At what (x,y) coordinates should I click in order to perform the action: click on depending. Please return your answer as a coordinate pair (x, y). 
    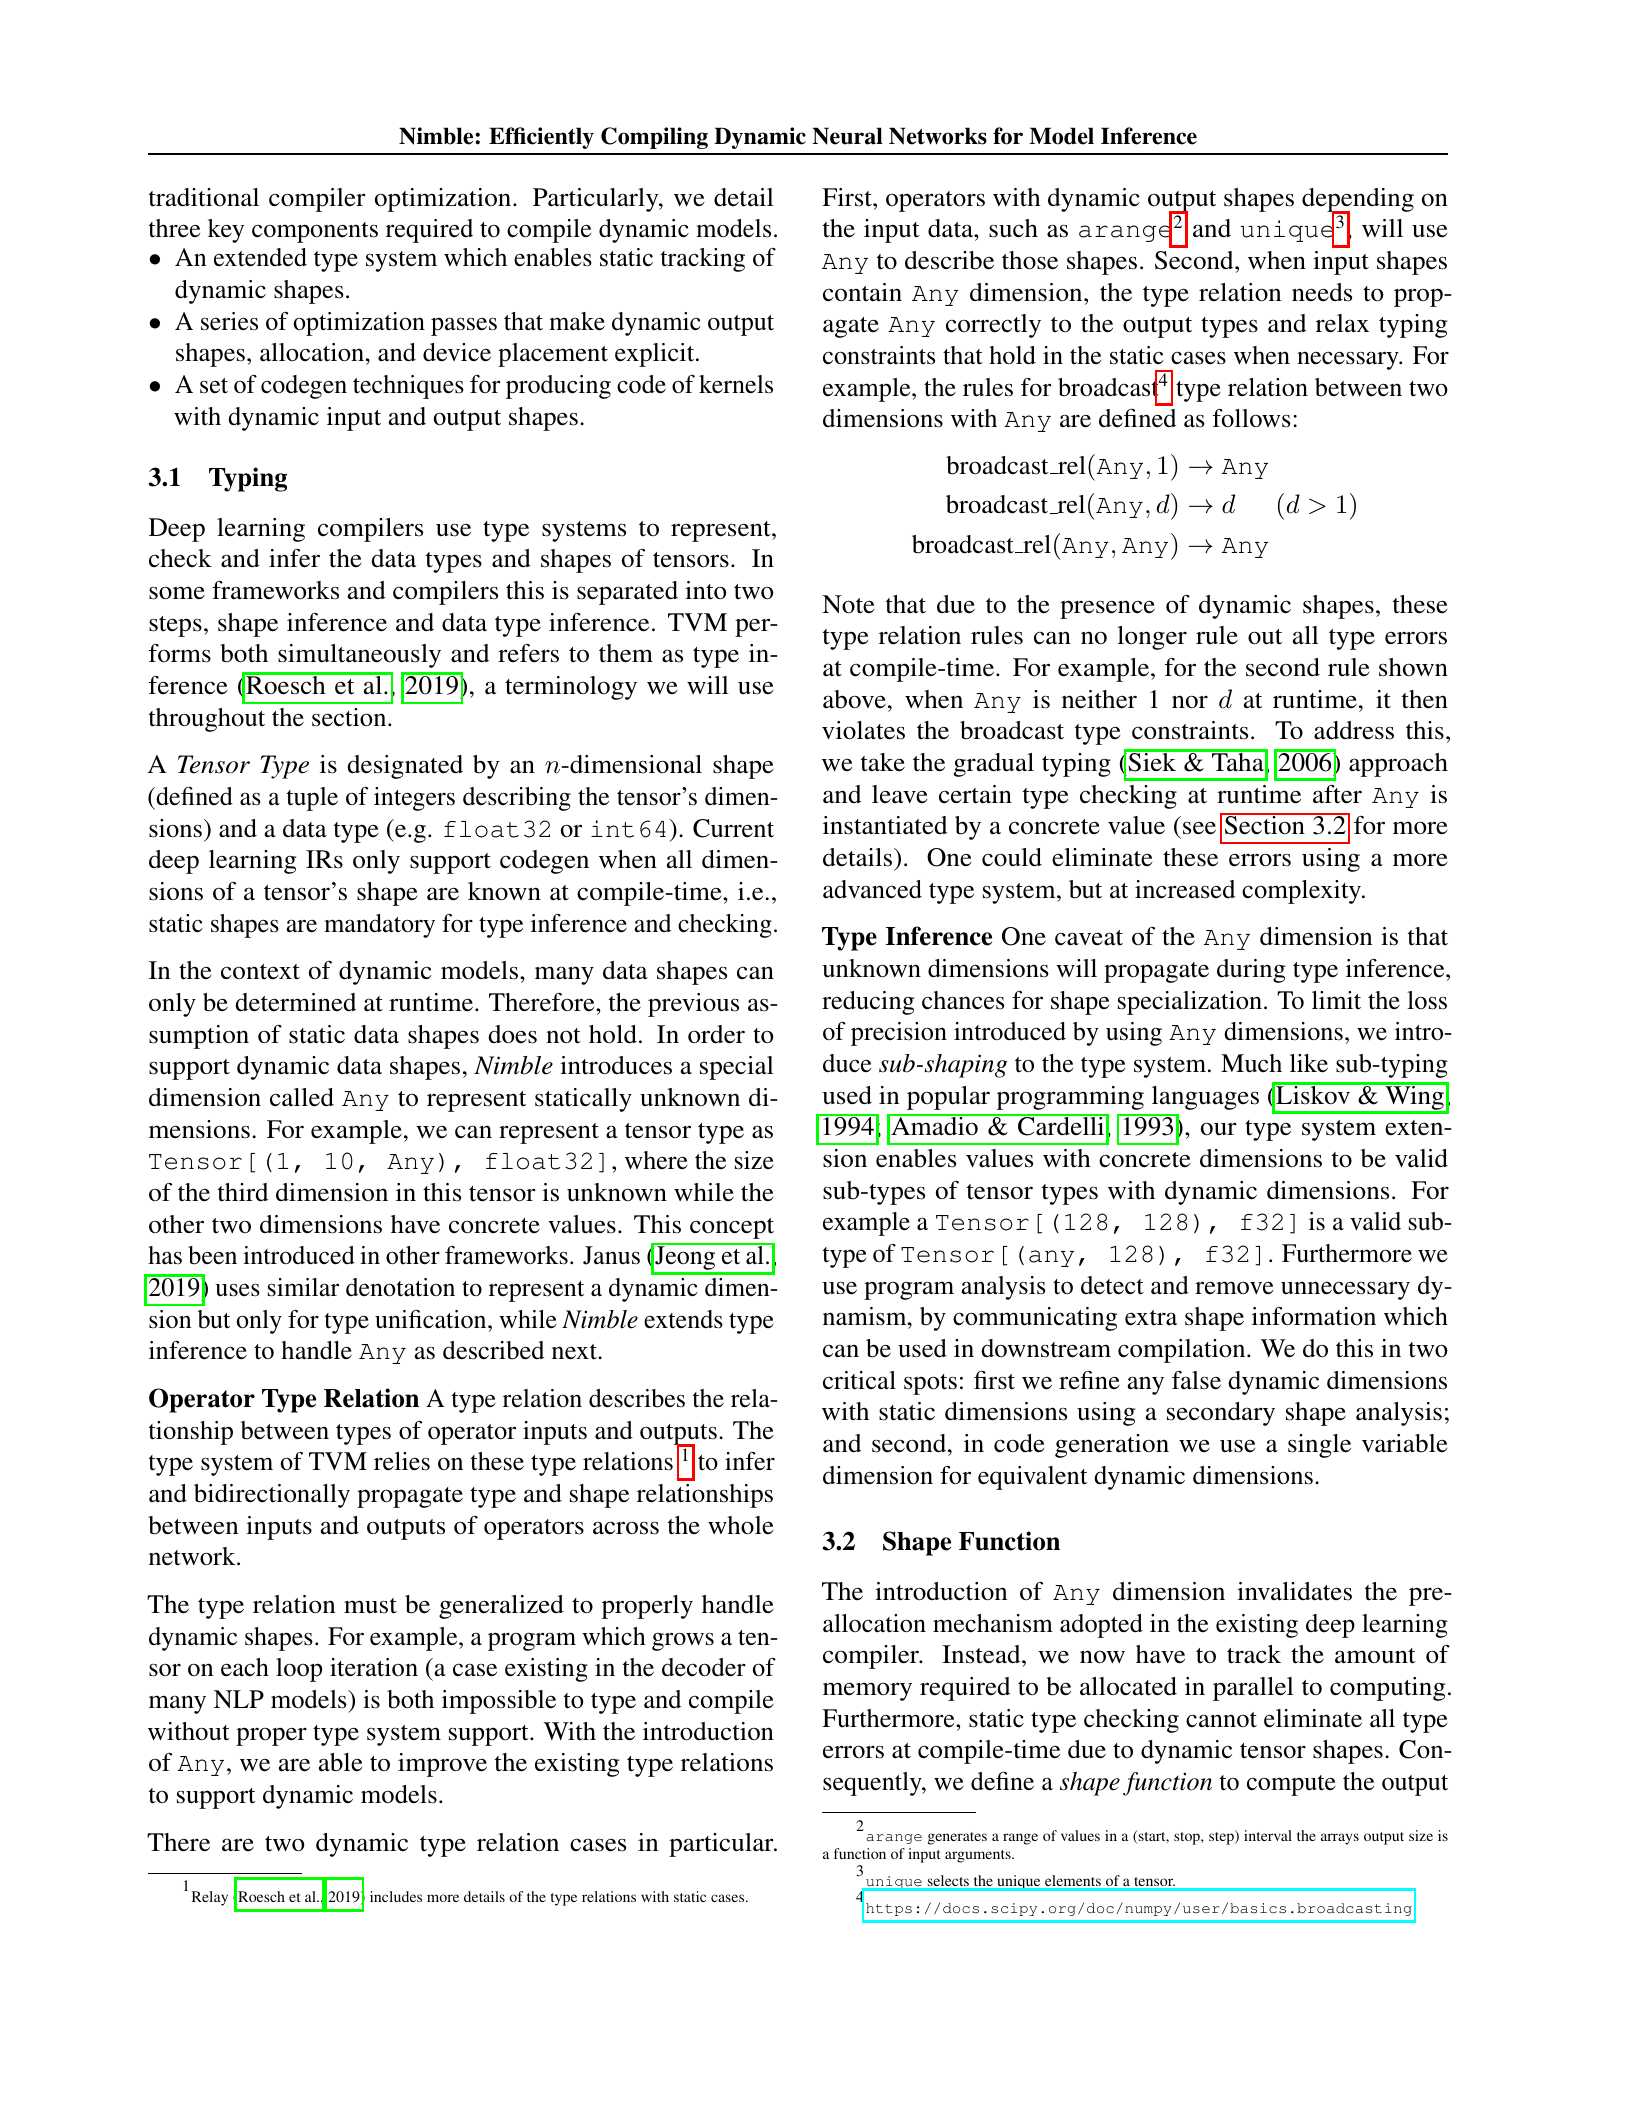
    Looking at the image, I should click on (1358, 201).
